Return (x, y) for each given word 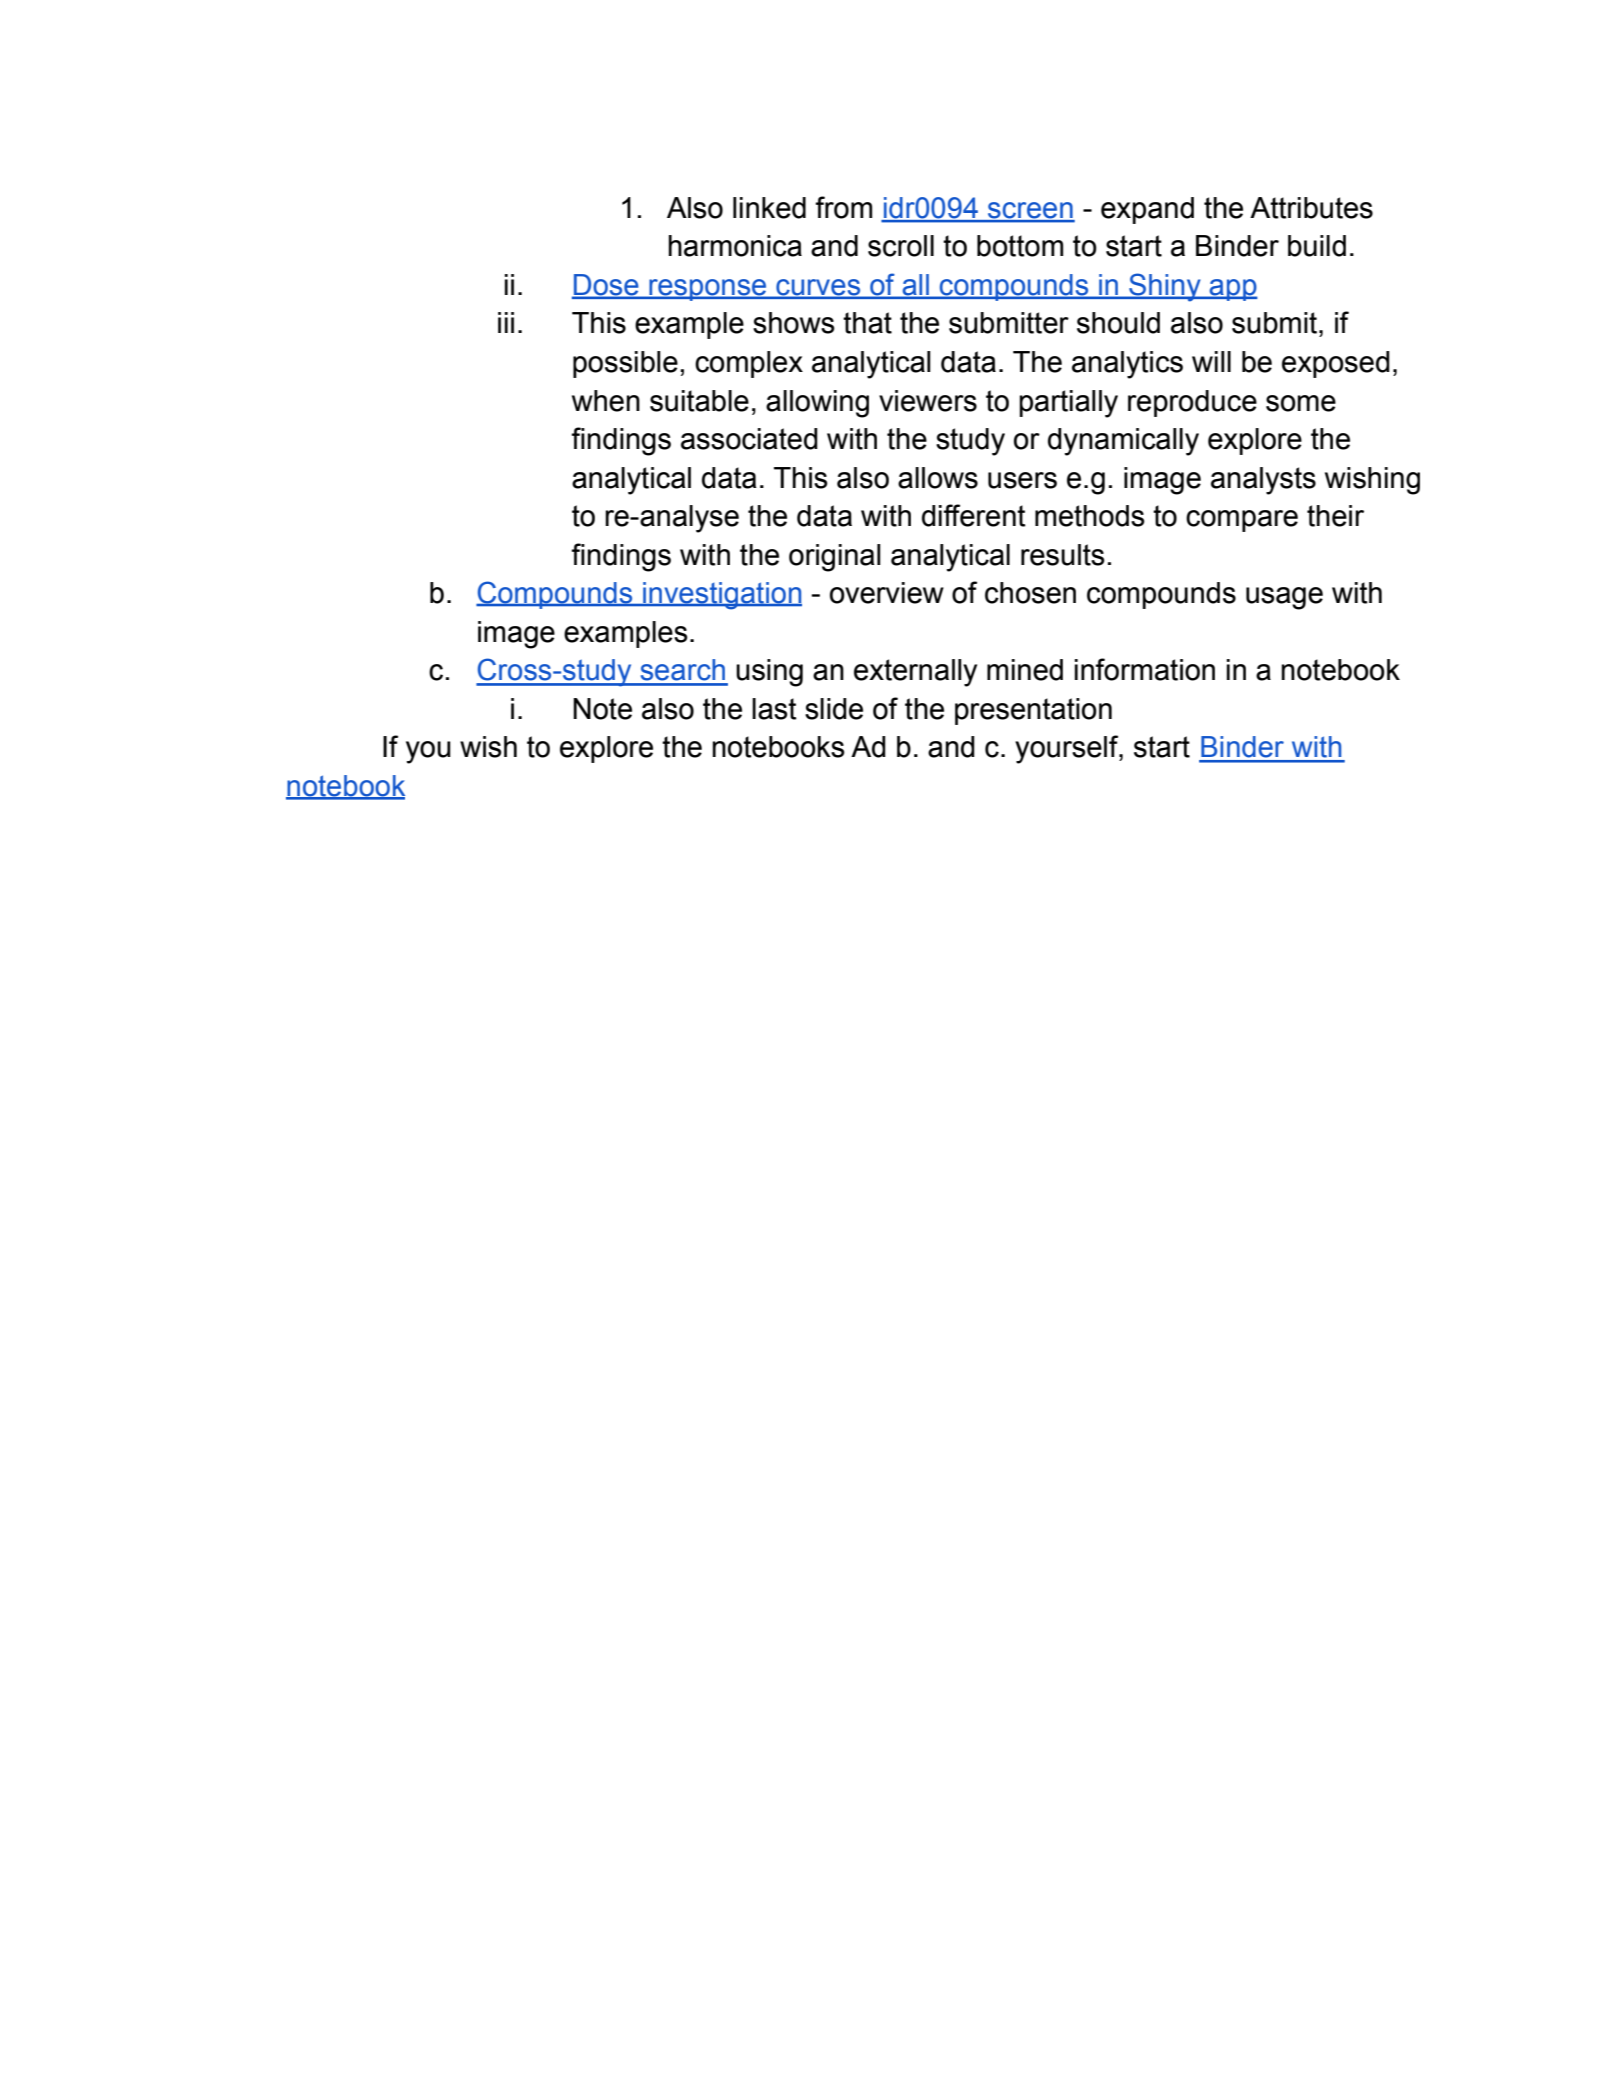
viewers (928, 401)
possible (625, 364)
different (974, 515)
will (1211, 361)
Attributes (1311, 208)
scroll (901, 246)
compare (1242, 521)
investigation (721, 596)
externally (915, 673)
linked (769, 208)
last (774, 709)
